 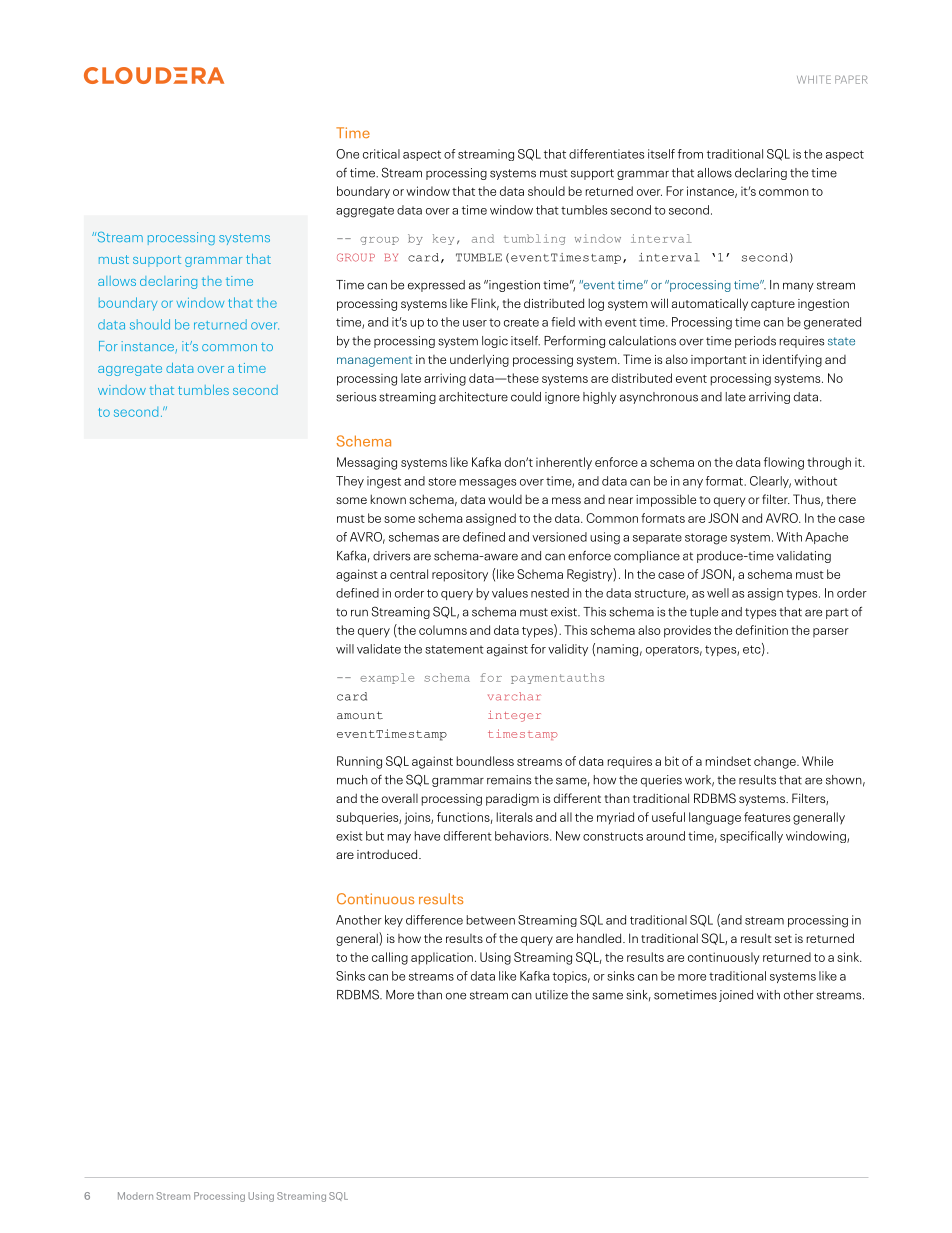 I want to click on Modern, so click(x=135, y=1196).
